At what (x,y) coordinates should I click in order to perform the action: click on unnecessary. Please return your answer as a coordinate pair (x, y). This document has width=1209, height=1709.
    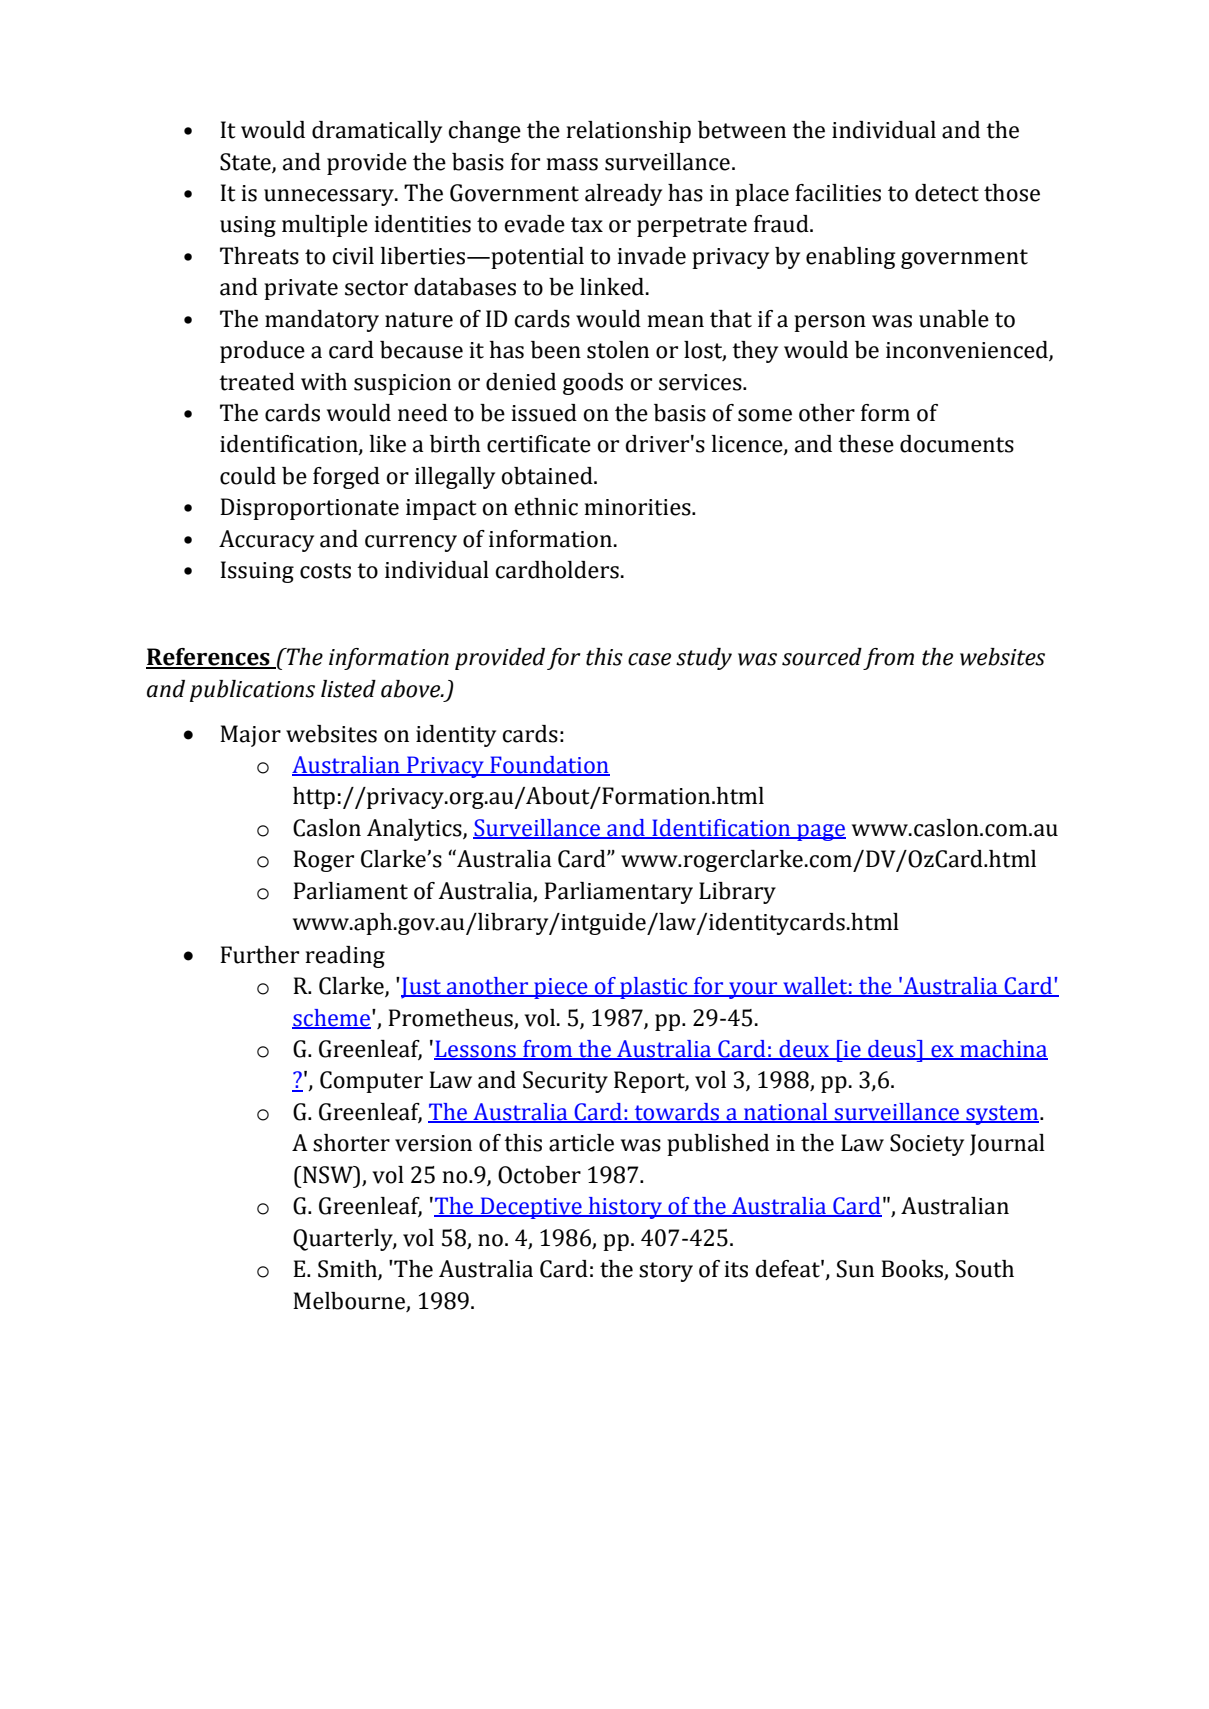
    Looking at the image, I should click on (330, 197).
